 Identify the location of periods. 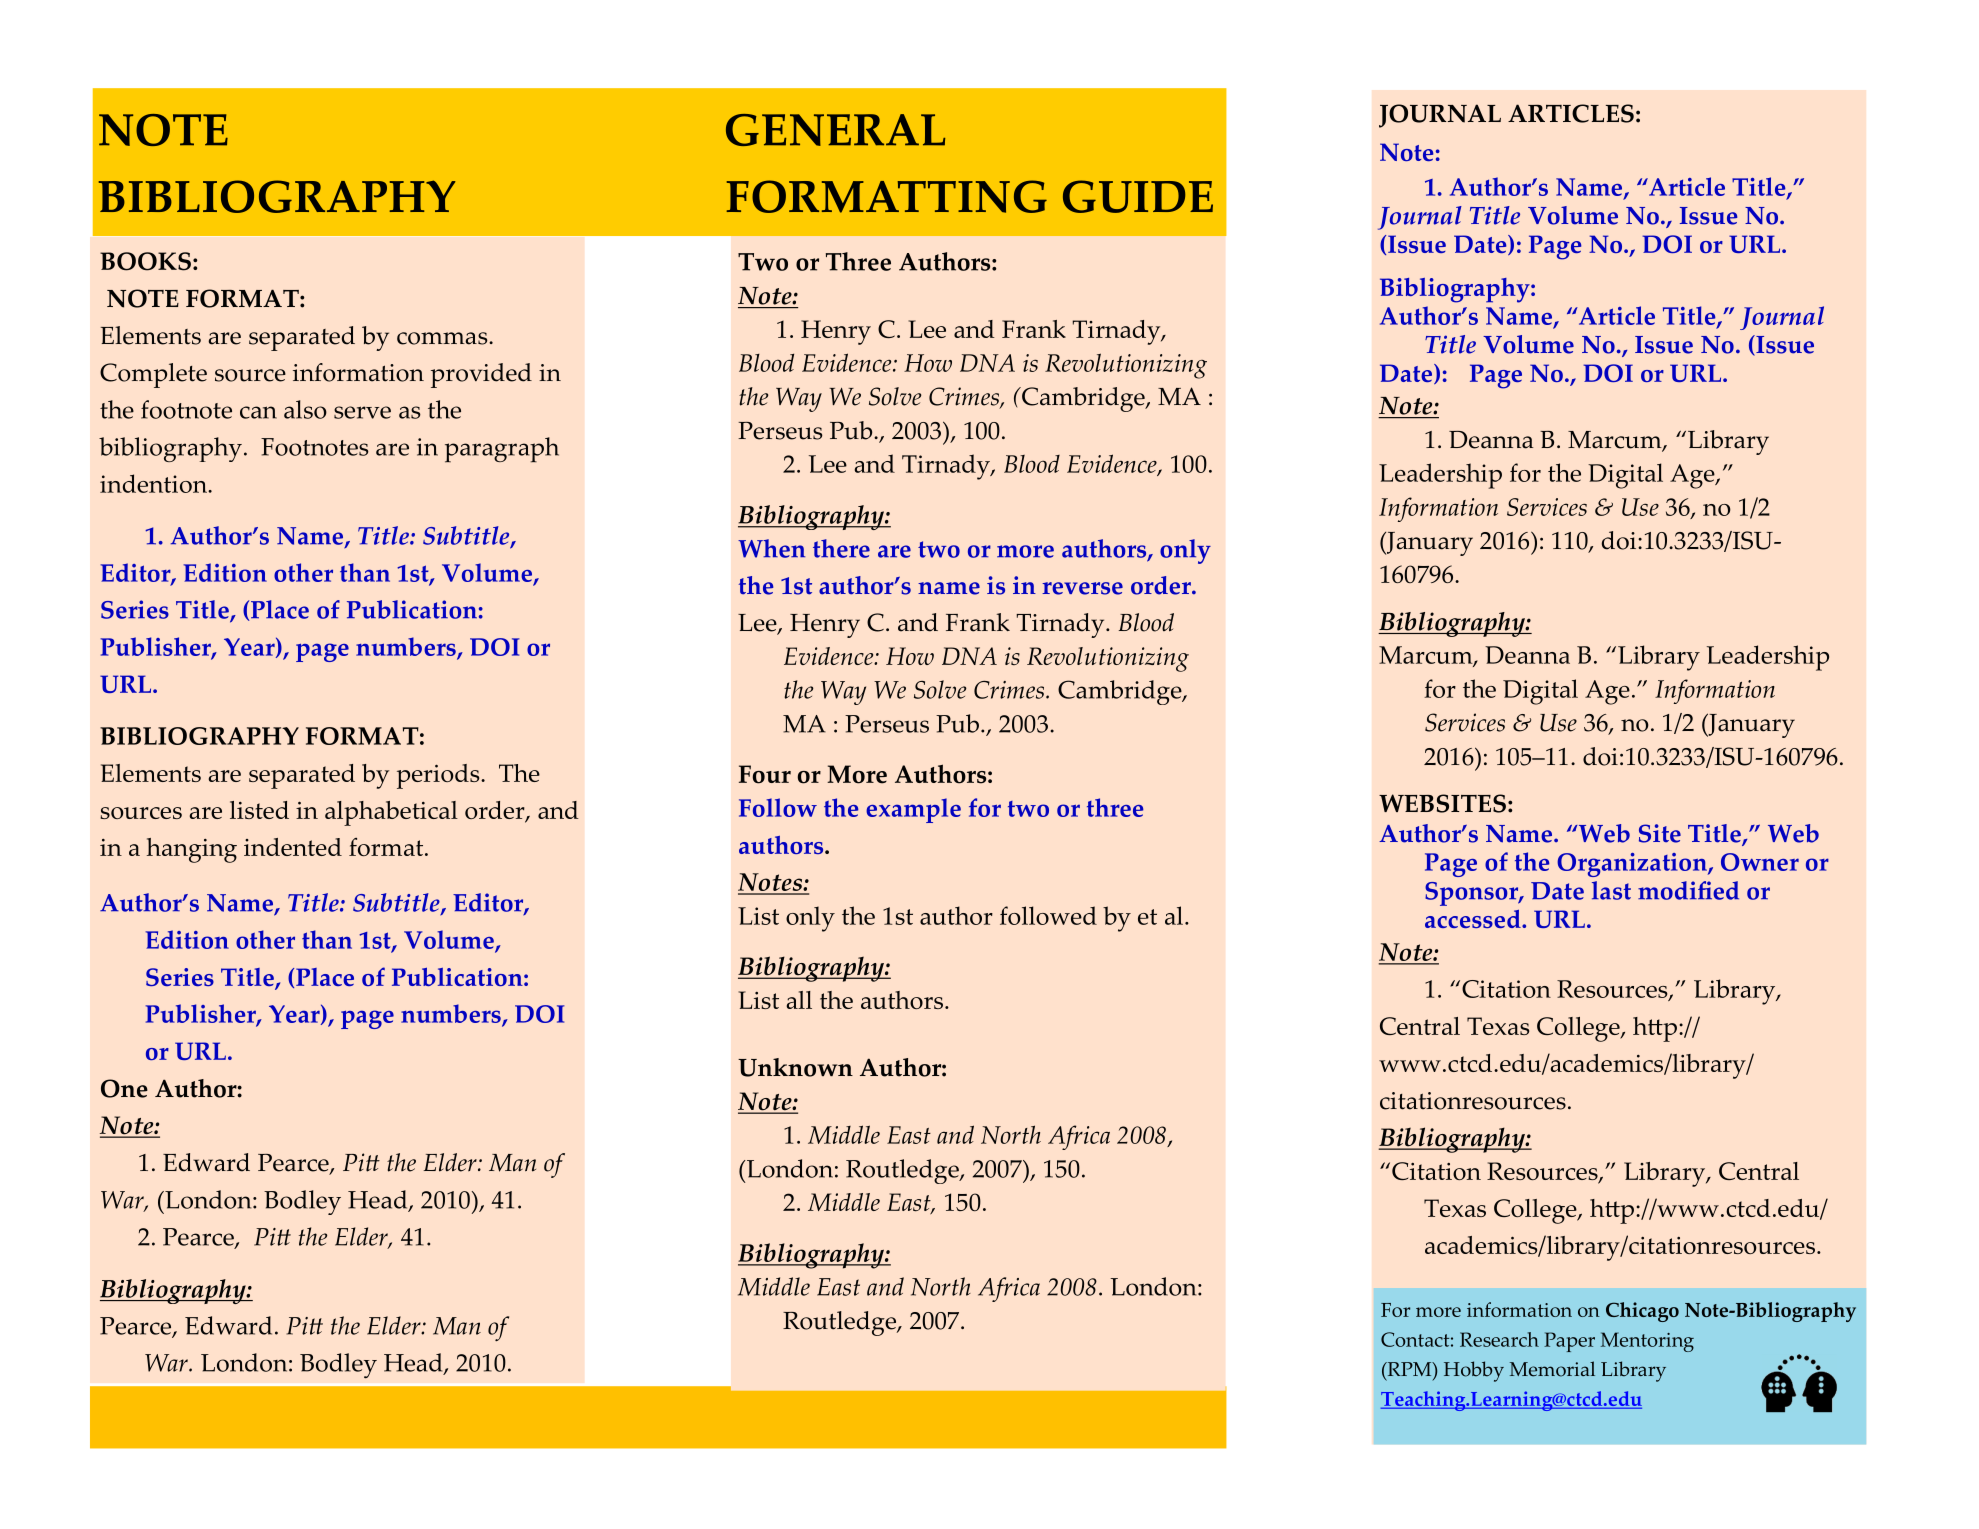
(439, 776).
